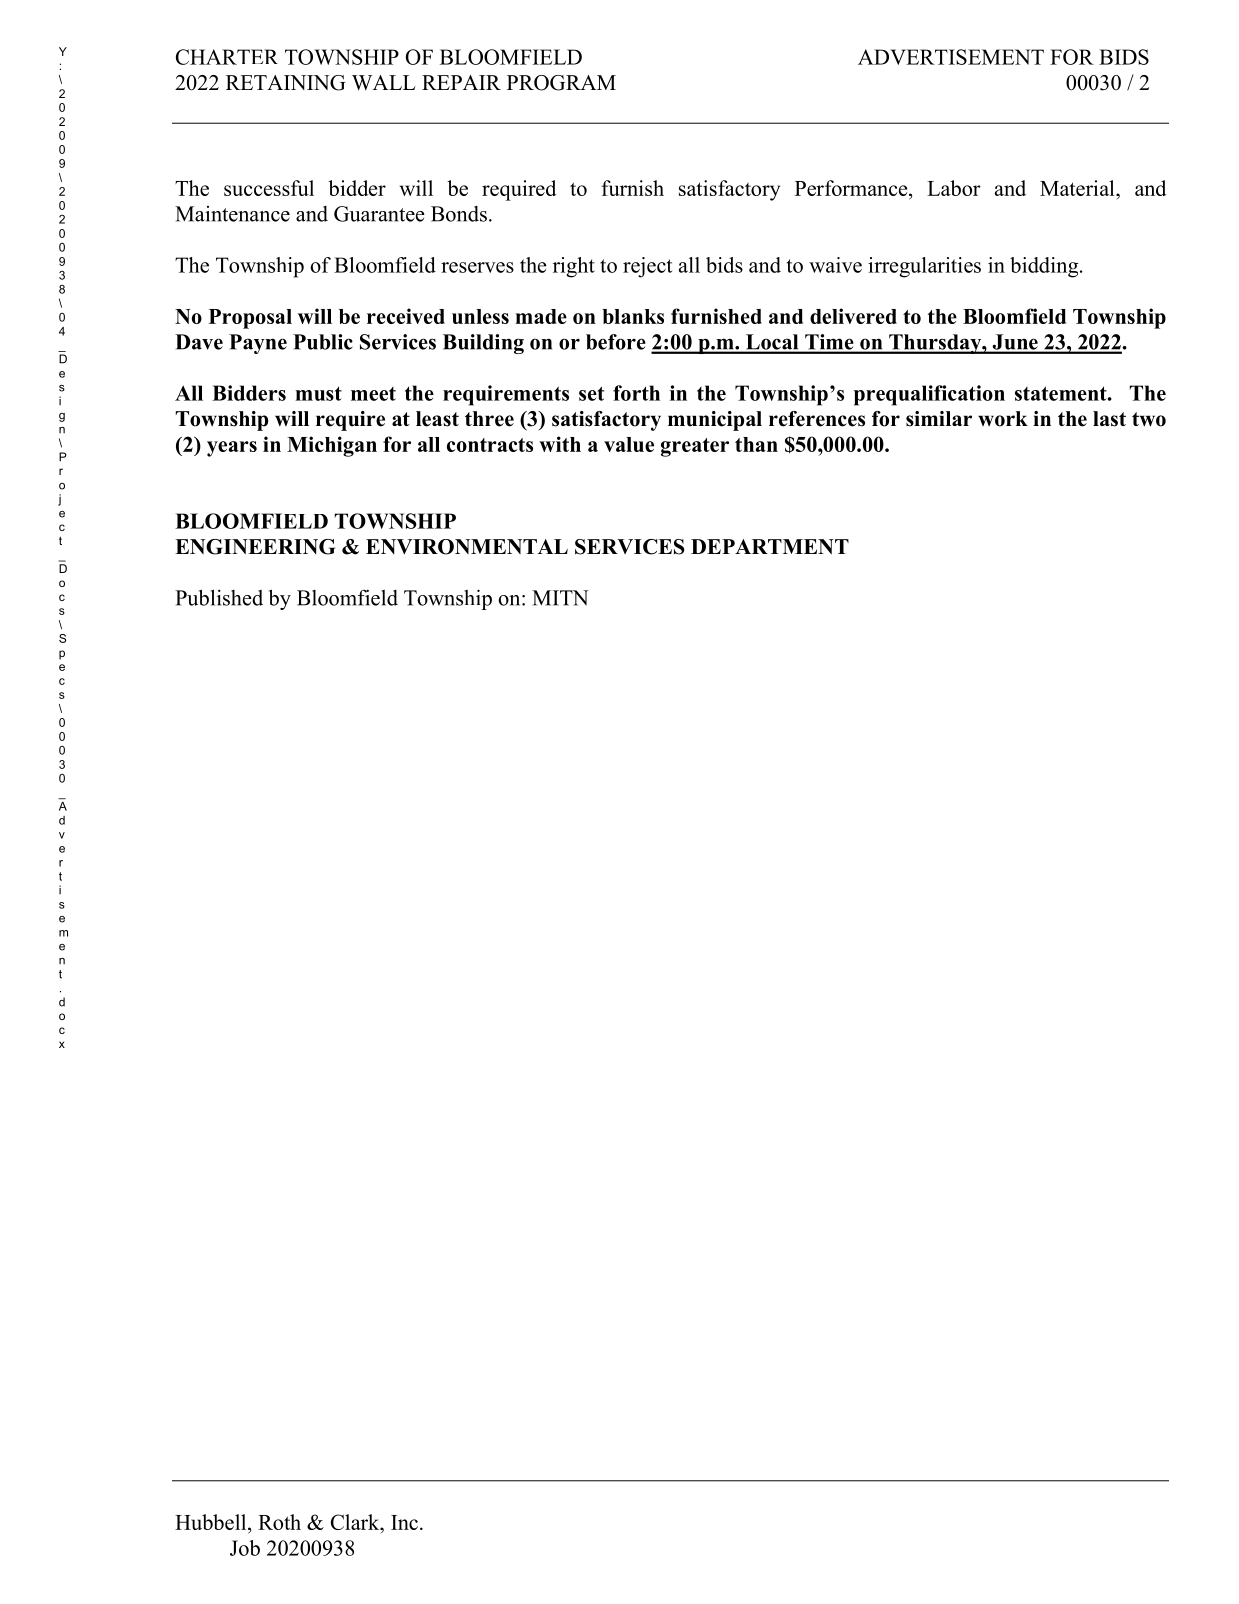  Describe the element at coordinates (695, 447) in the screenshot. I see `greater` at that location.
